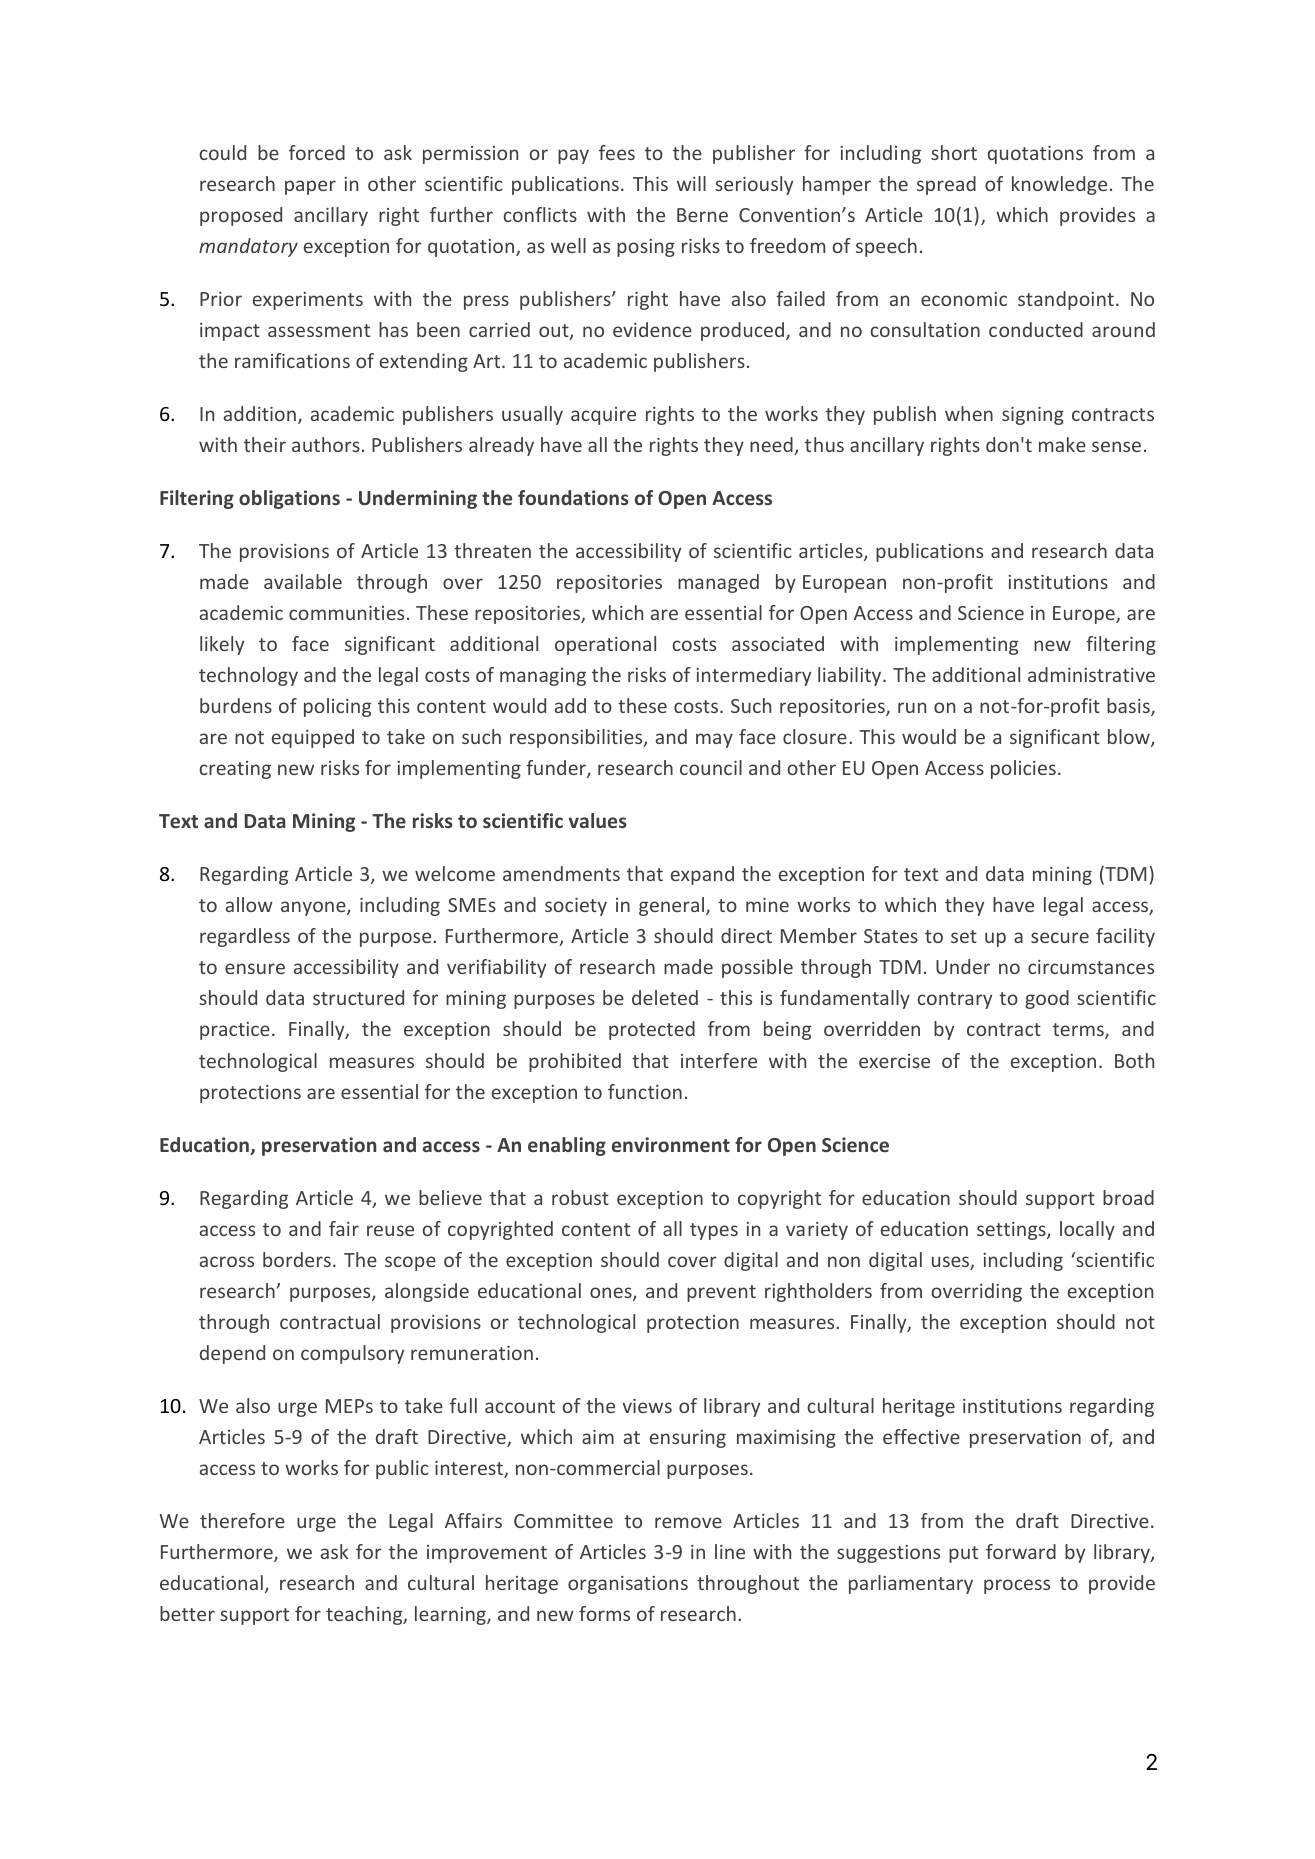  Describe the element at coordinates (628, 1585) in the screenshot. I see `organisations` at that location.
